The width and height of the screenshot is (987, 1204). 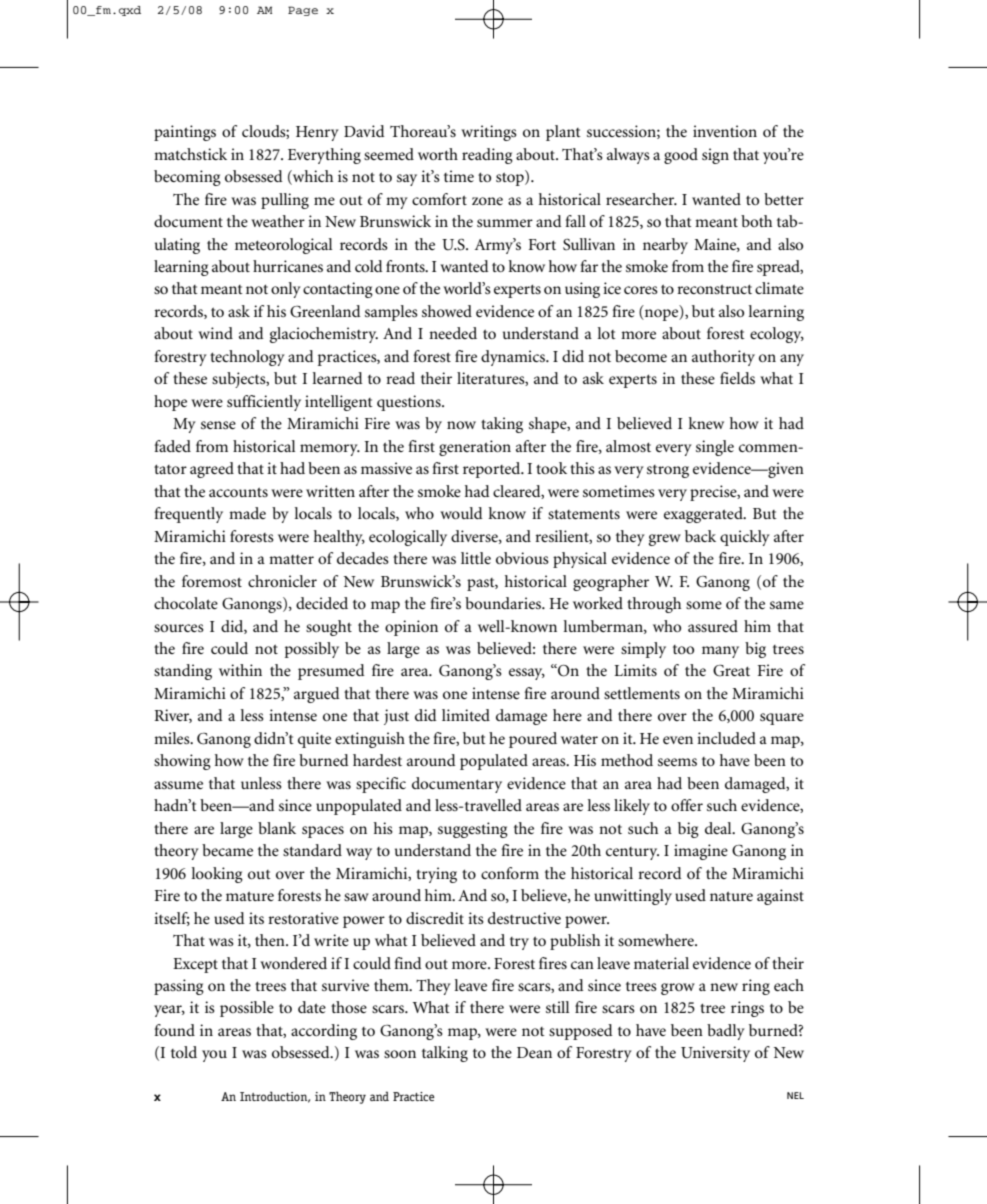 I want to click on talking, so click(x=445, y=1054).
